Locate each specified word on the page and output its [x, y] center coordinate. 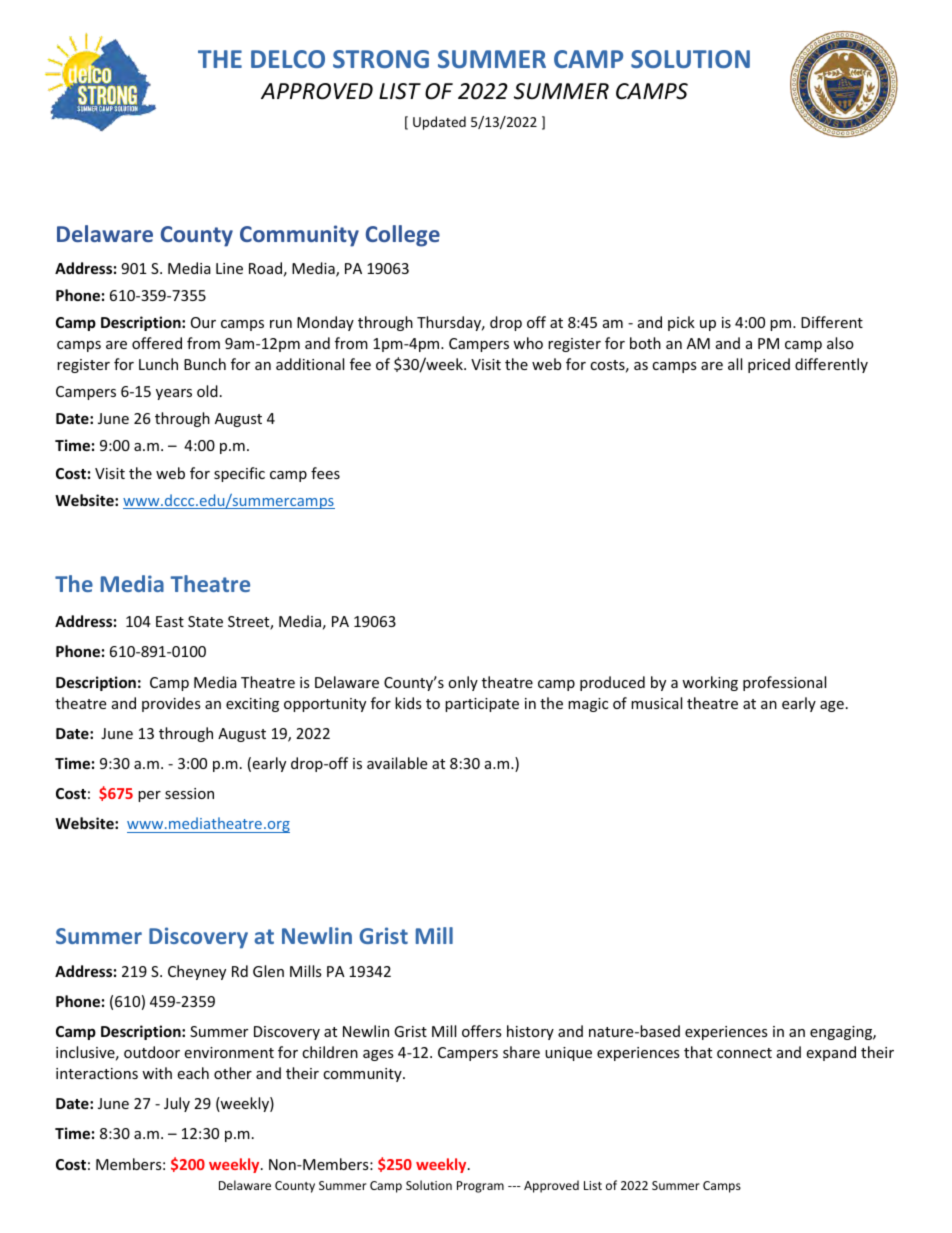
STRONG [381, 59]
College [403, 236]
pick [681, 323]
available [397, 763]
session [189, 793]
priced [769, 365]
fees [325, 473]
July [177, 1104]
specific [239, 474]
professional [784, 683]
